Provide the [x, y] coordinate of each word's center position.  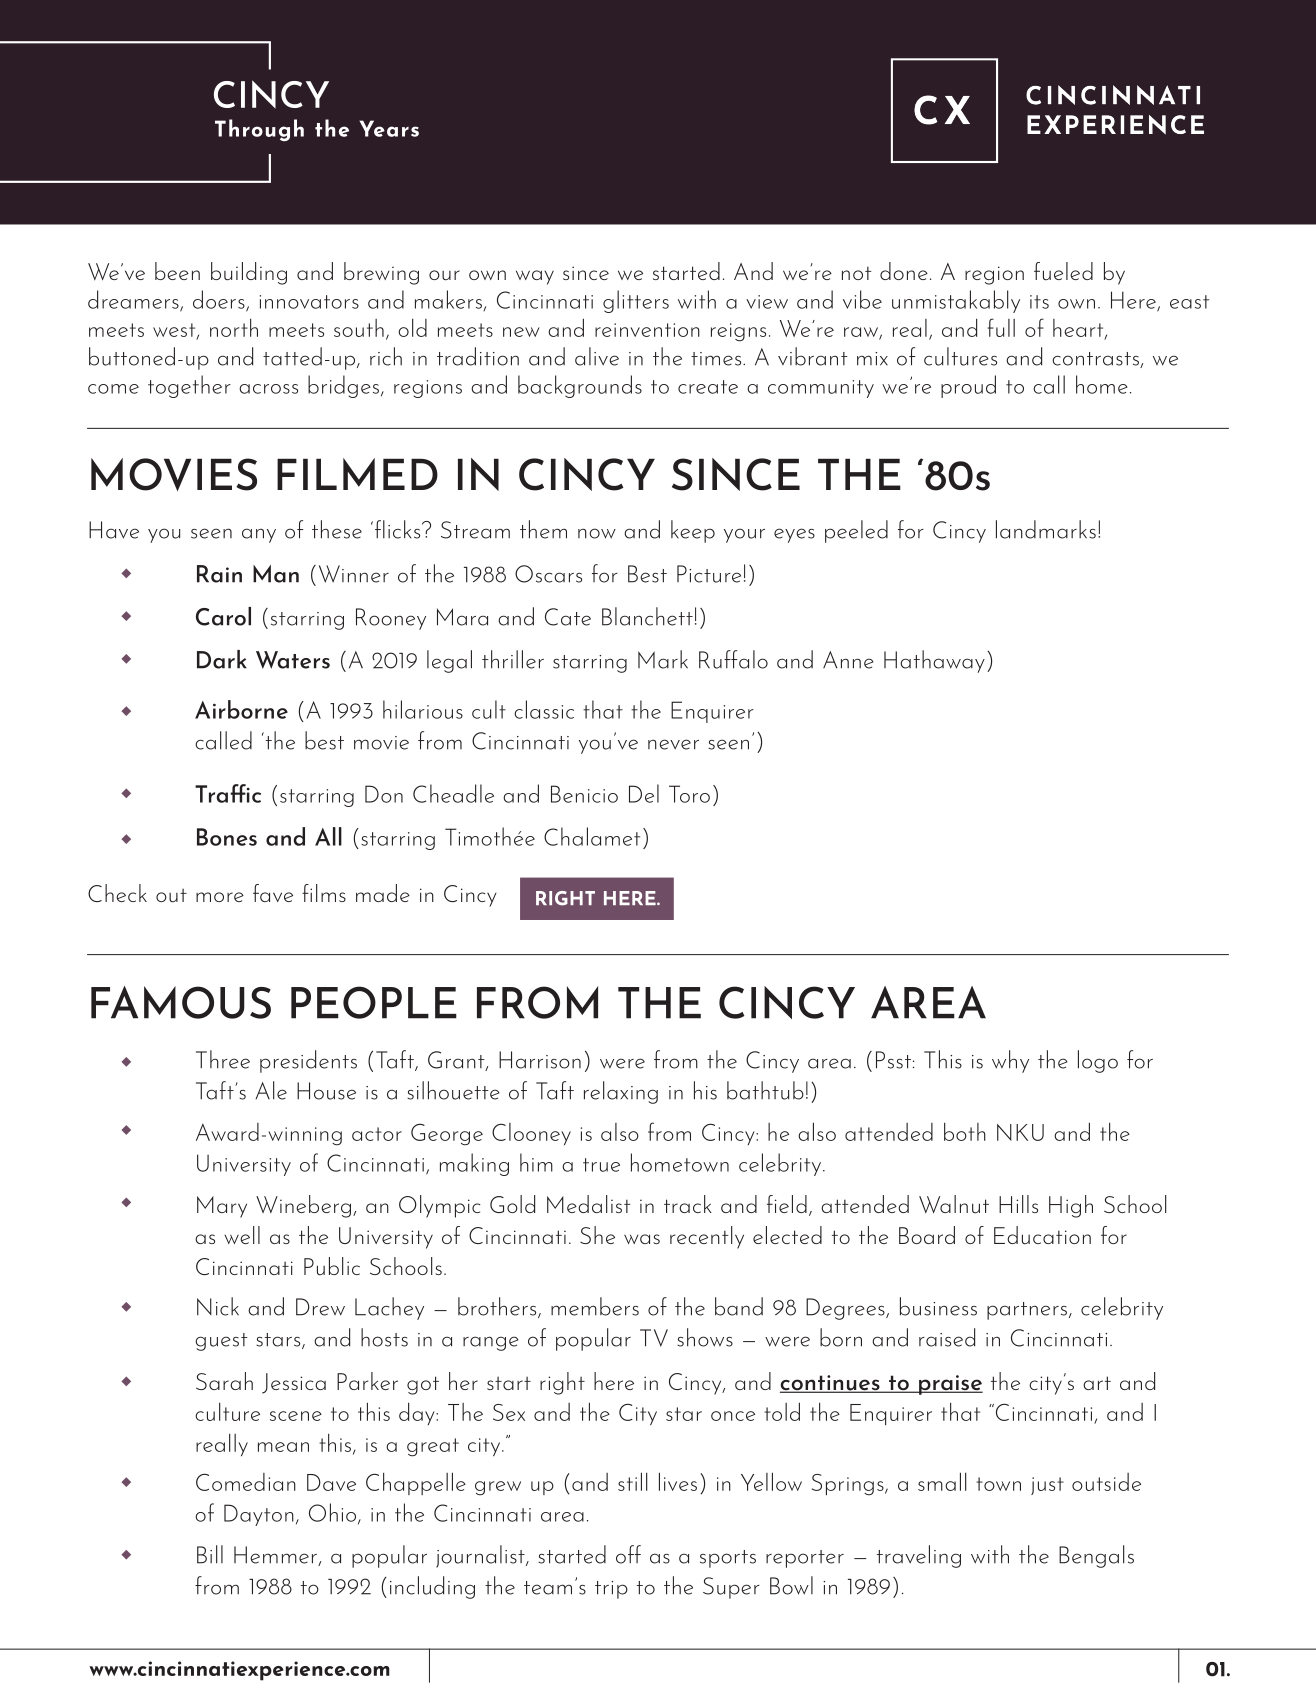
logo [1098, 1061]
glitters [636, 301]
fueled [1063, 271]
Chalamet [592, 836]
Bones [227, 837]
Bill [210, 1554]
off [628, 1554]
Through [259, 130]
